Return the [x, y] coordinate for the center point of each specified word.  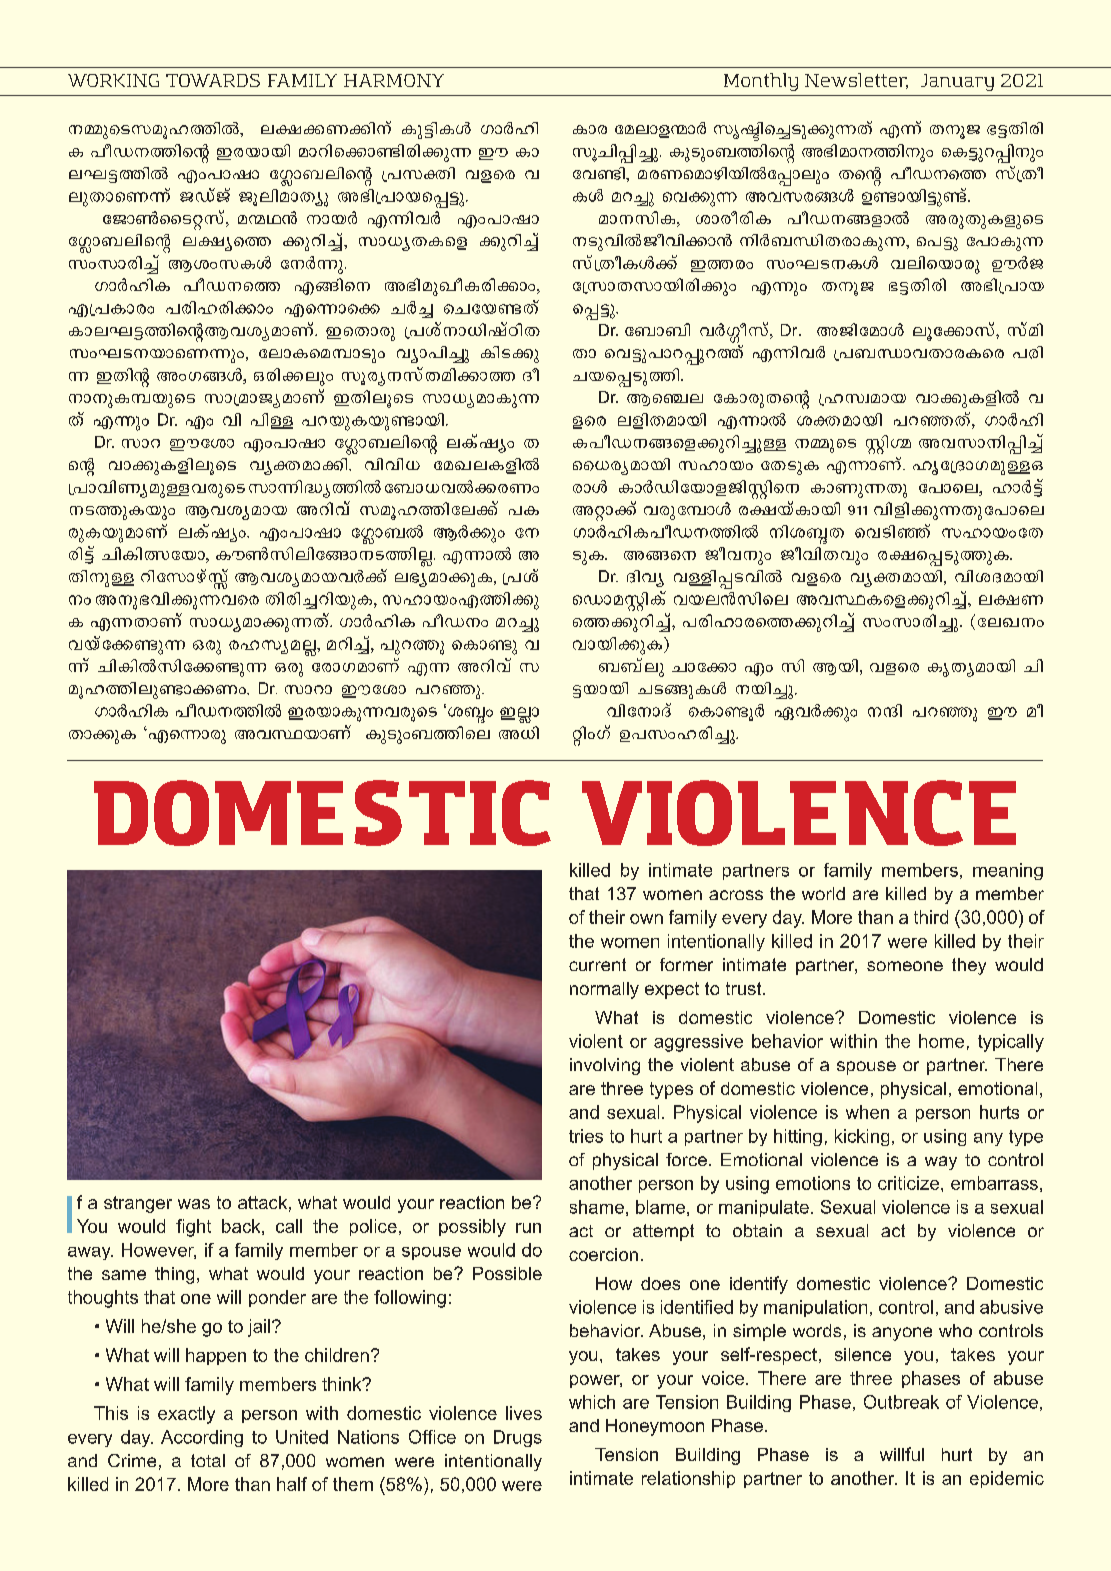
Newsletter [856, 81]
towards [213, 80]
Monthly [761, 82]
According [202, 1438]
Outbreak [901, 1402]
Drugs [518, 1438]
